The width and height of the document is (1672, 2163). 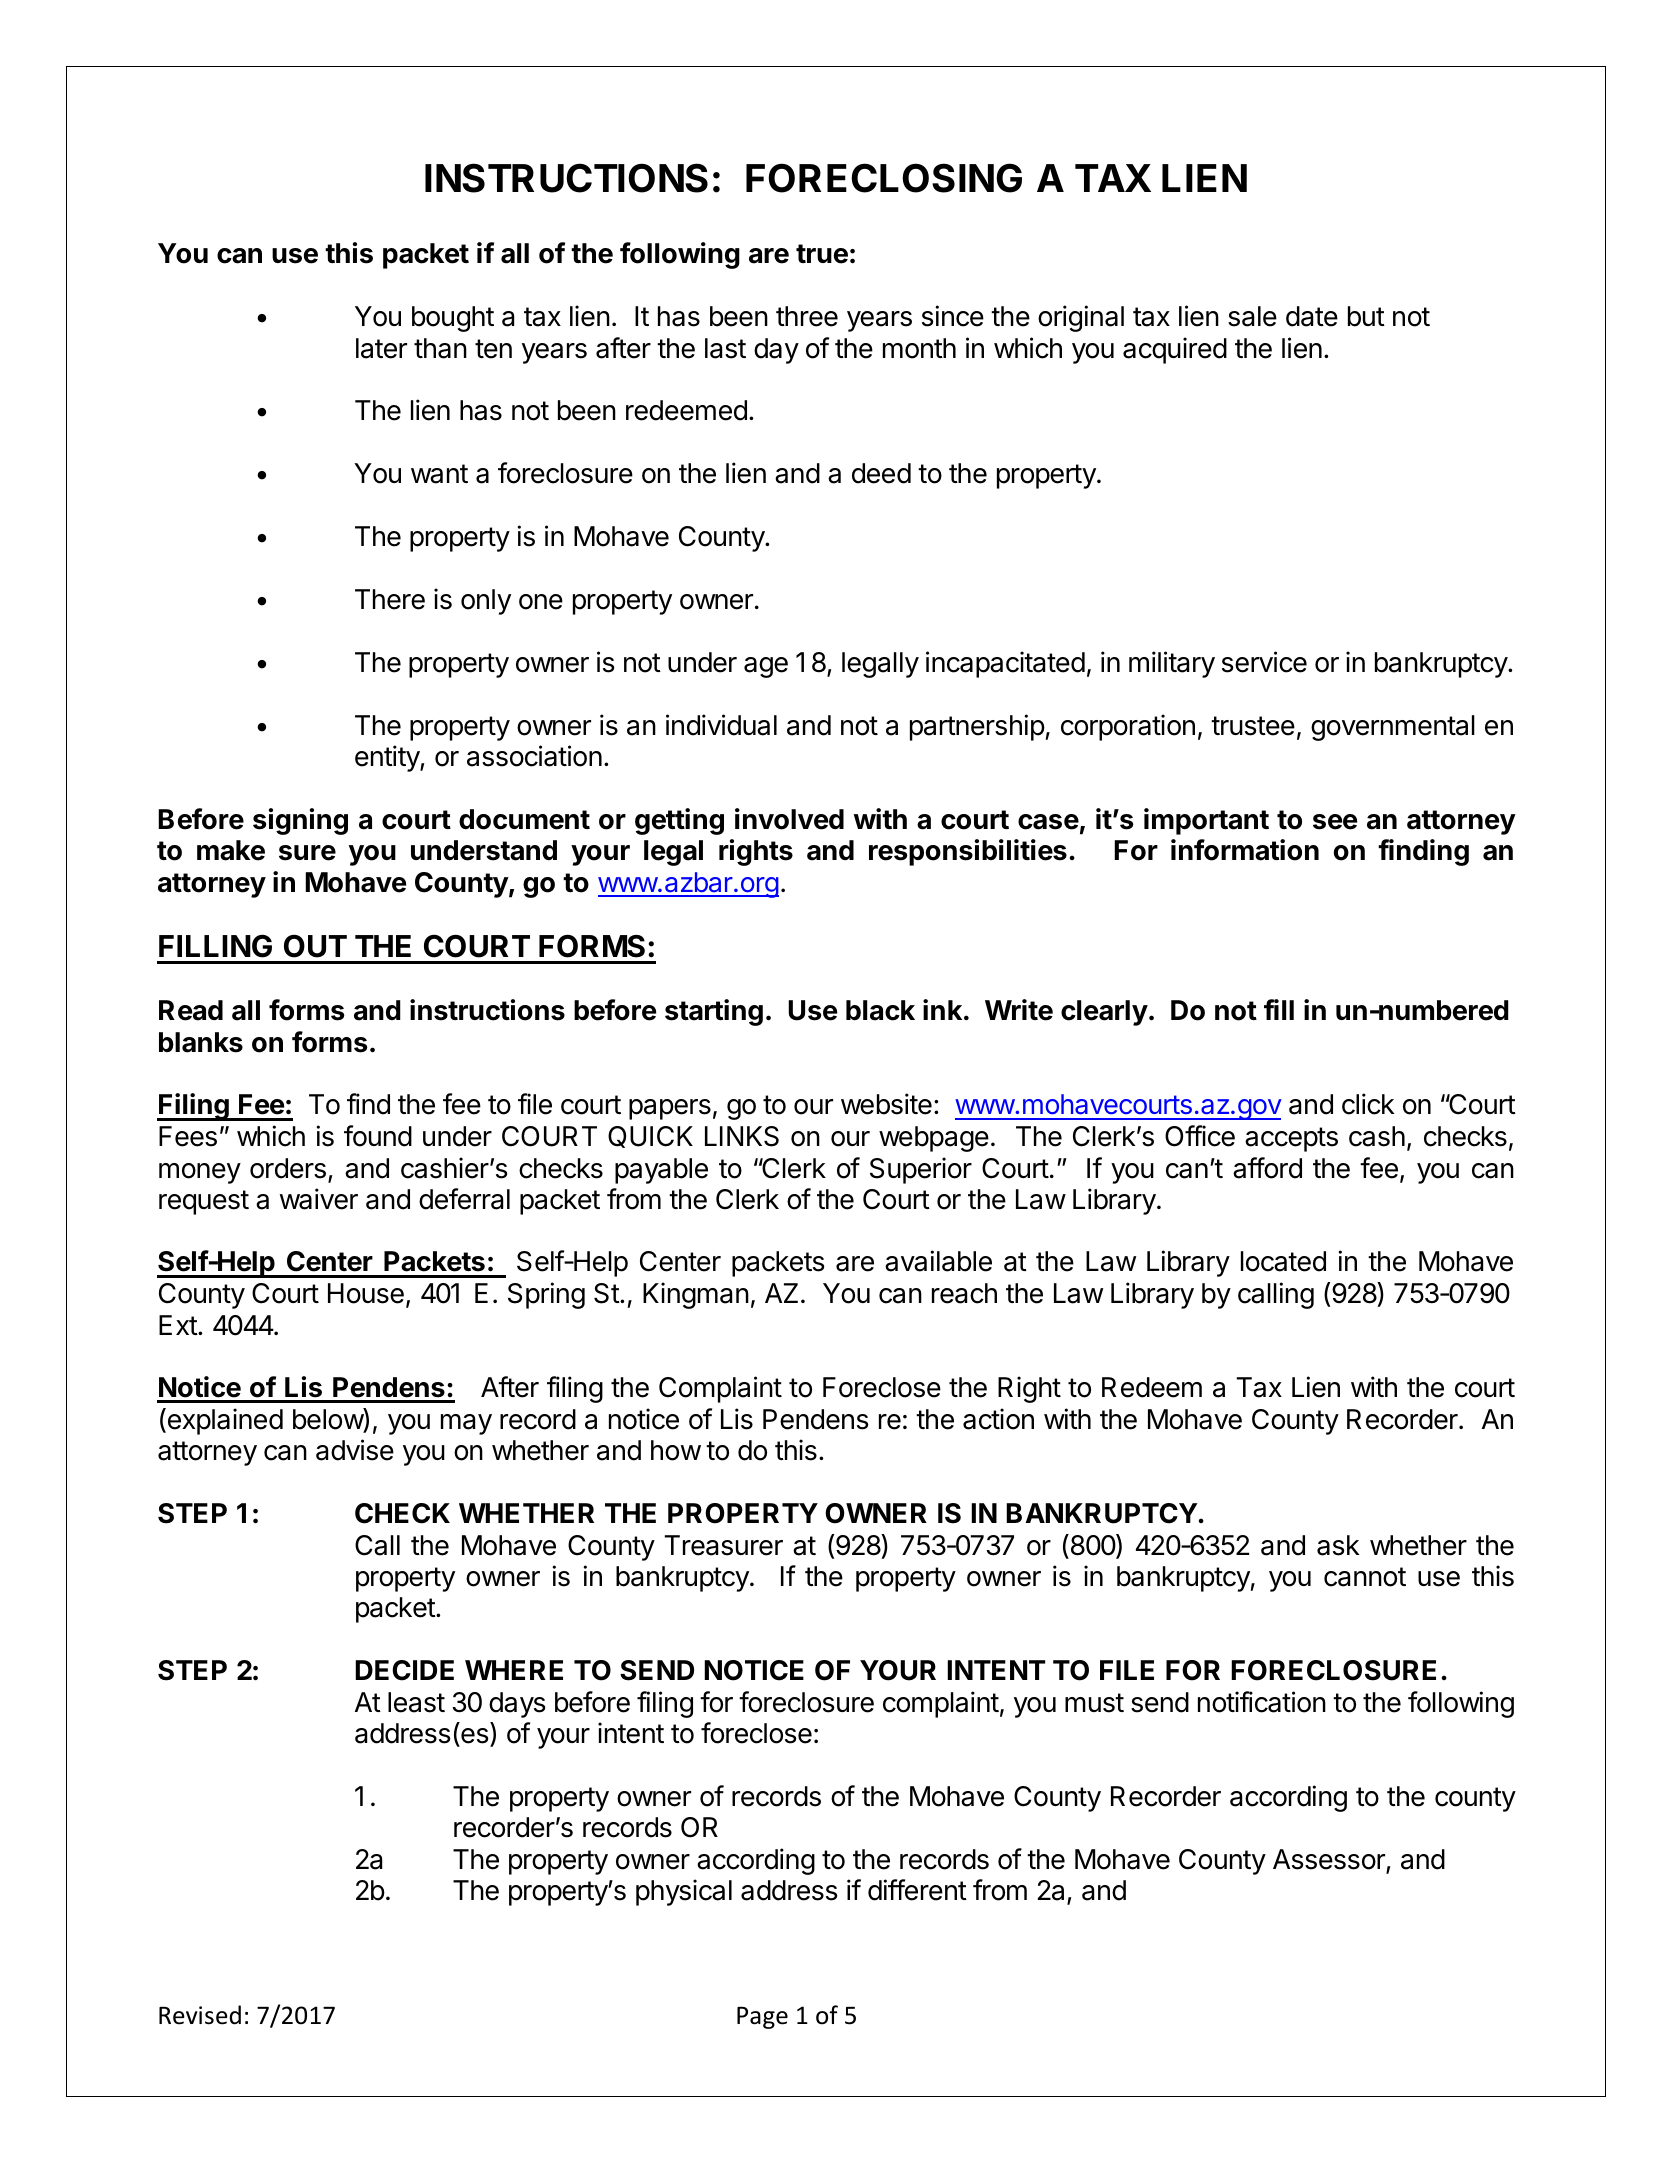 What do you see at coordinates (1200, 1136) in the document?
I see `Office` at bounding box center [1200, 1136].
